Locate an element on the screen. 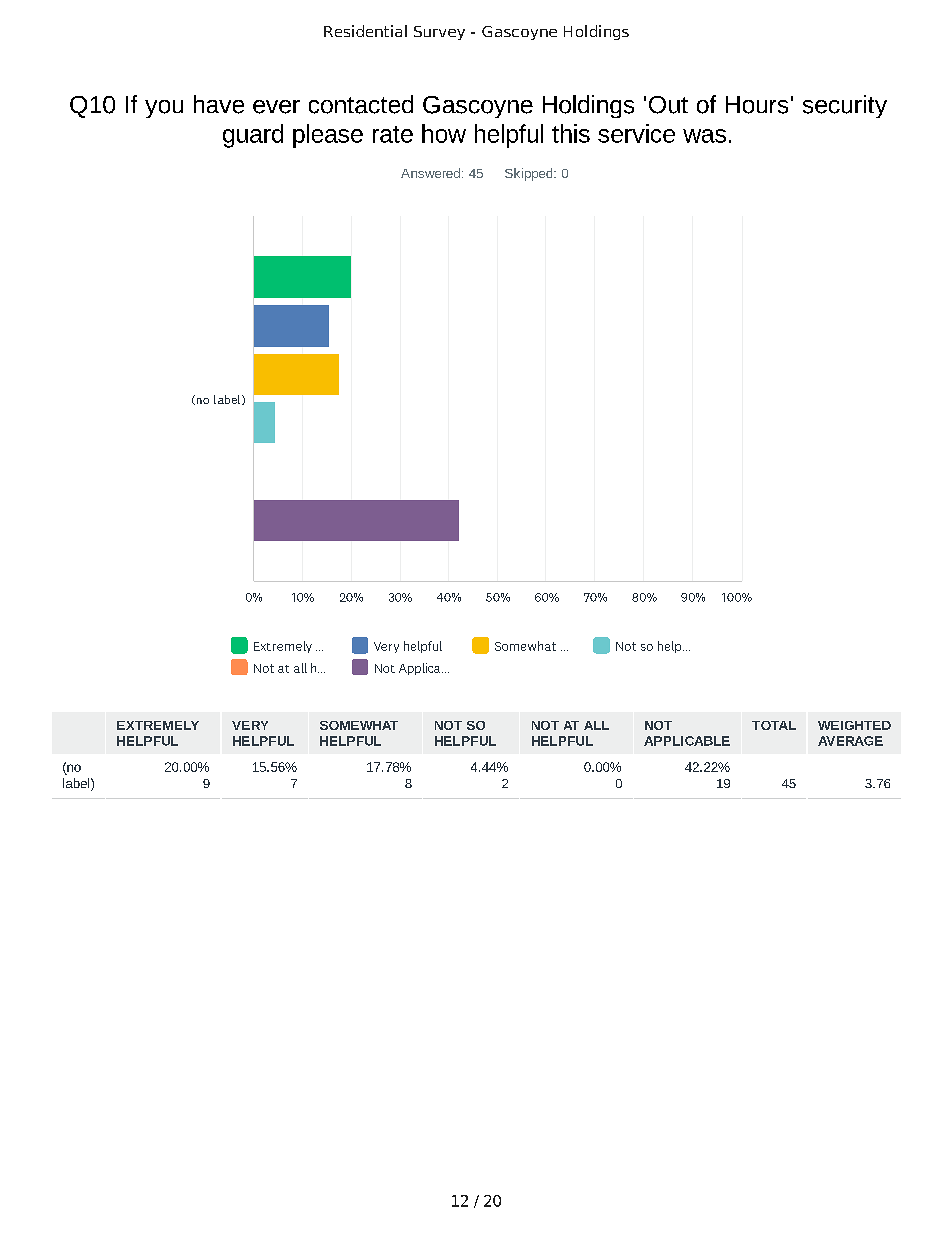 Image resolution: width=952 pixels, height=1233 pixels. have is located at coordinates (219, 104).
